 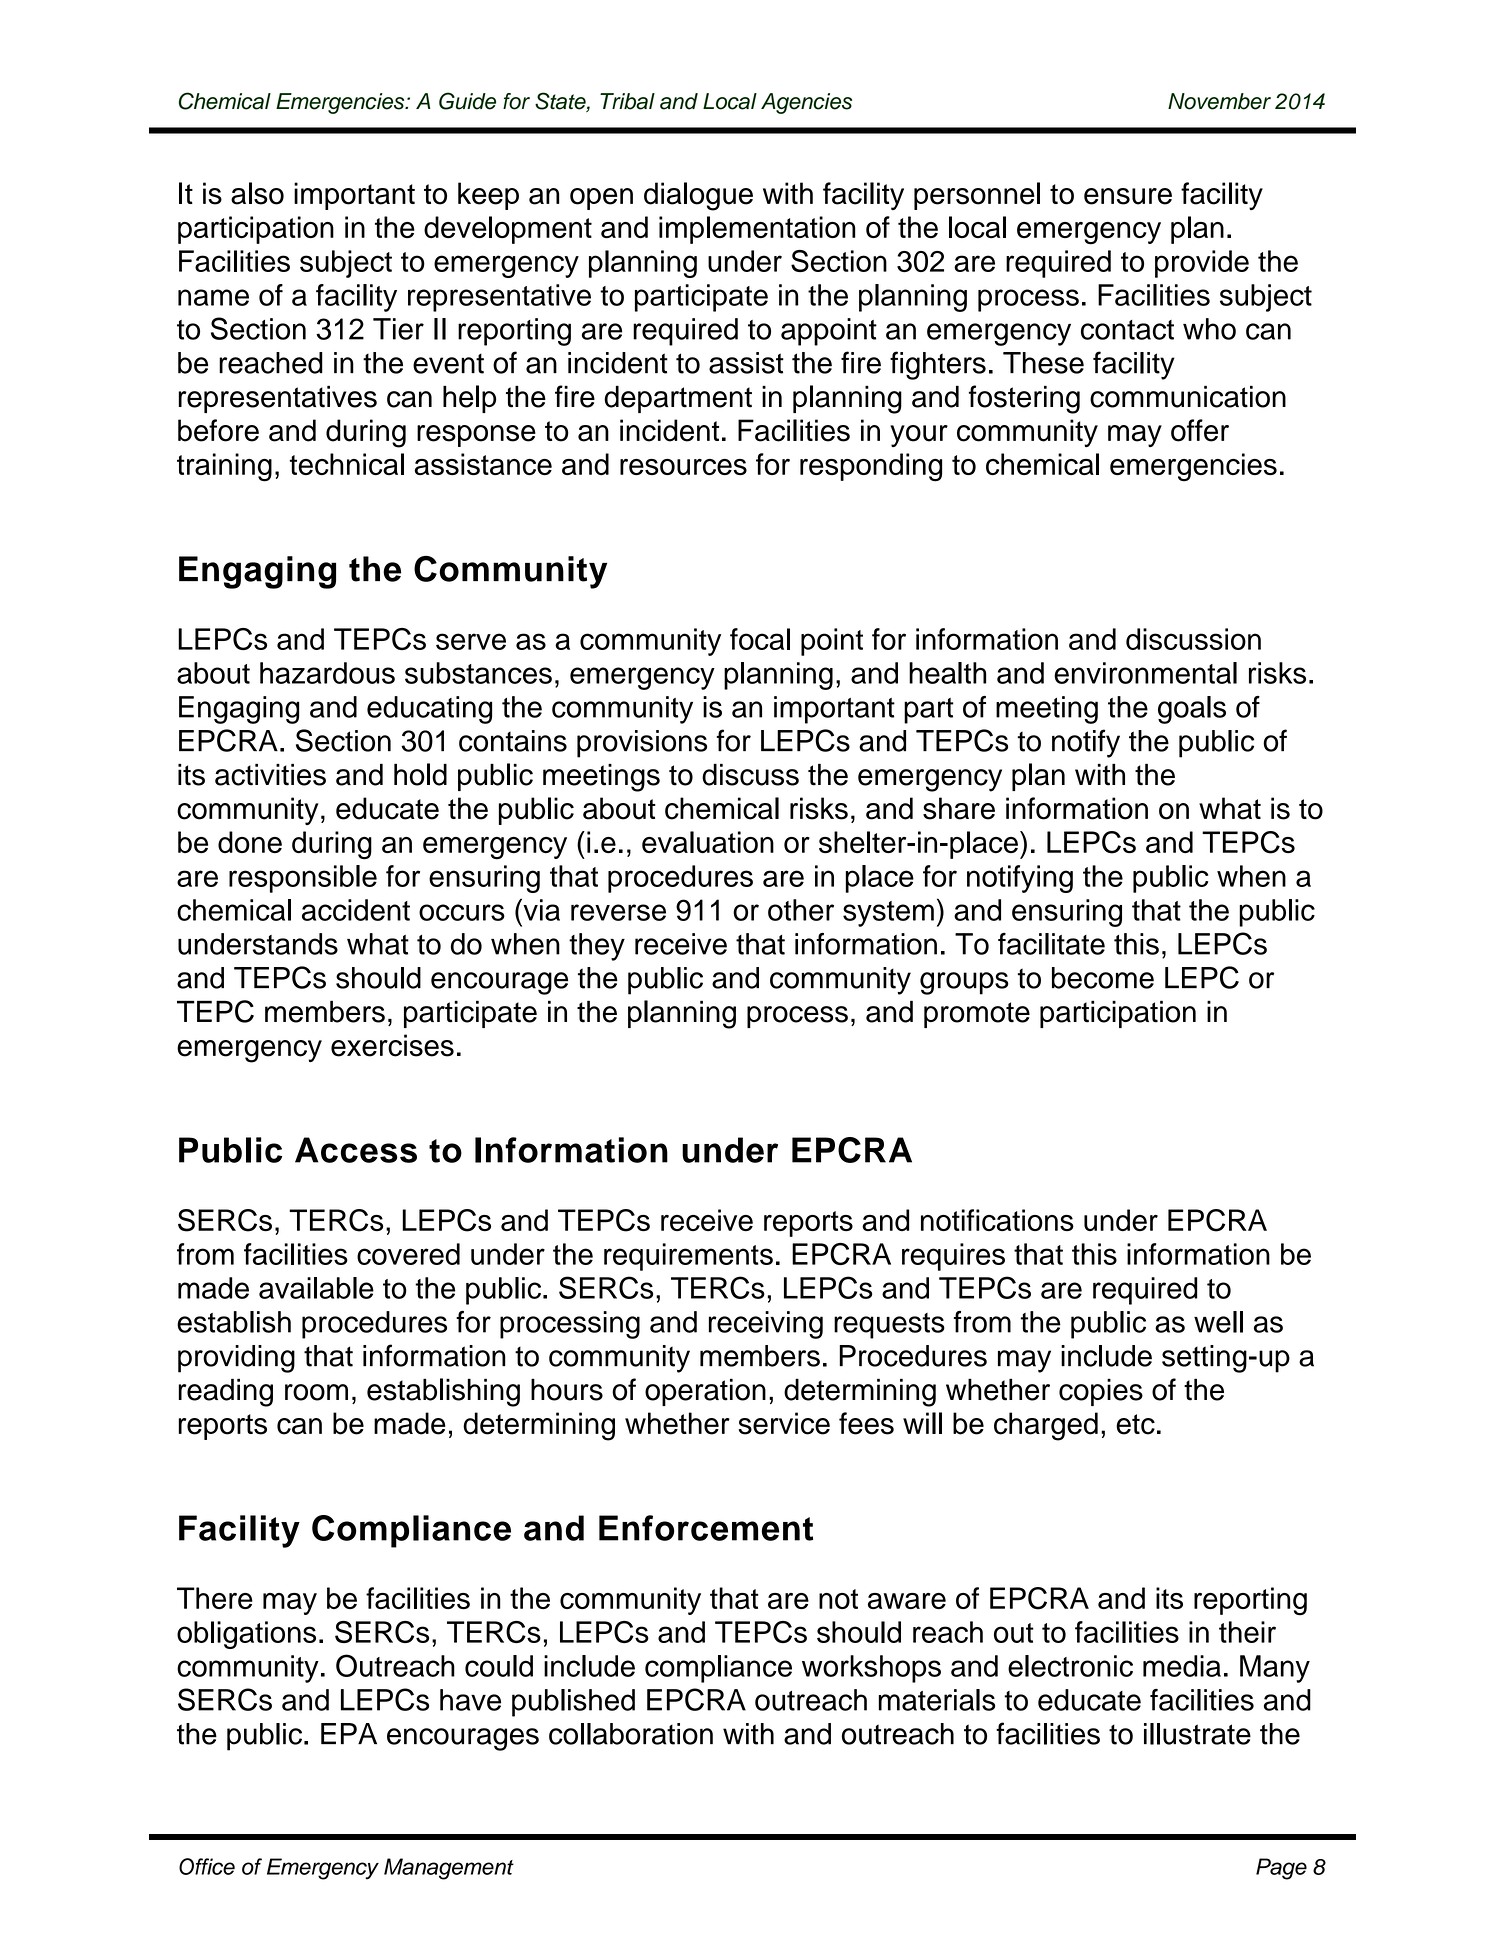 I want to click on exercises, so click(x=392, y=1045).
